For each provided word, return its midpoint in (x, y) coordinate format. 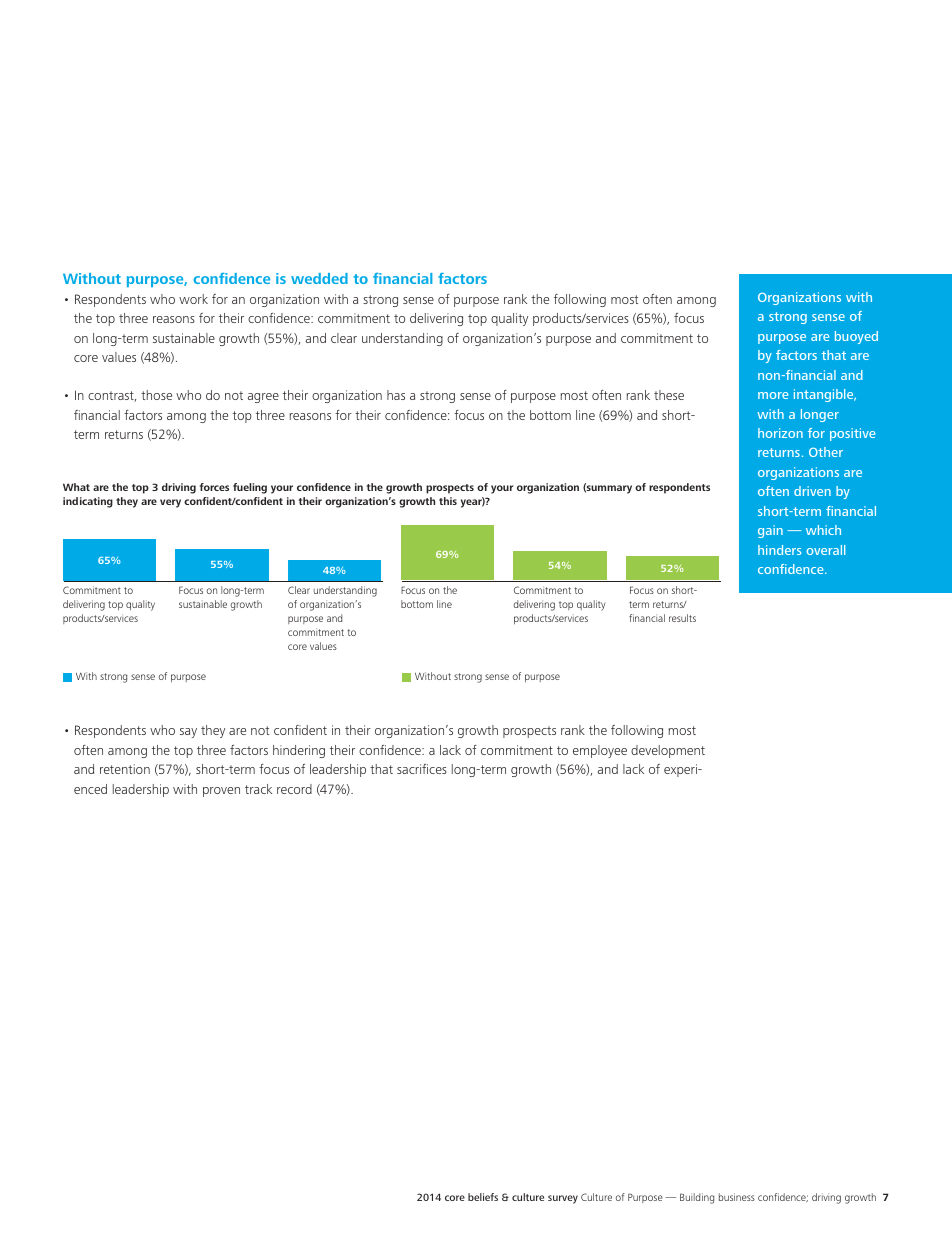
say (188, 733)
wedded (319, 278)
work (193, 299)
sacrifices (422, 769)
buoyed (856, 337)
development (668, 751)
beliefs (483, 1197)
